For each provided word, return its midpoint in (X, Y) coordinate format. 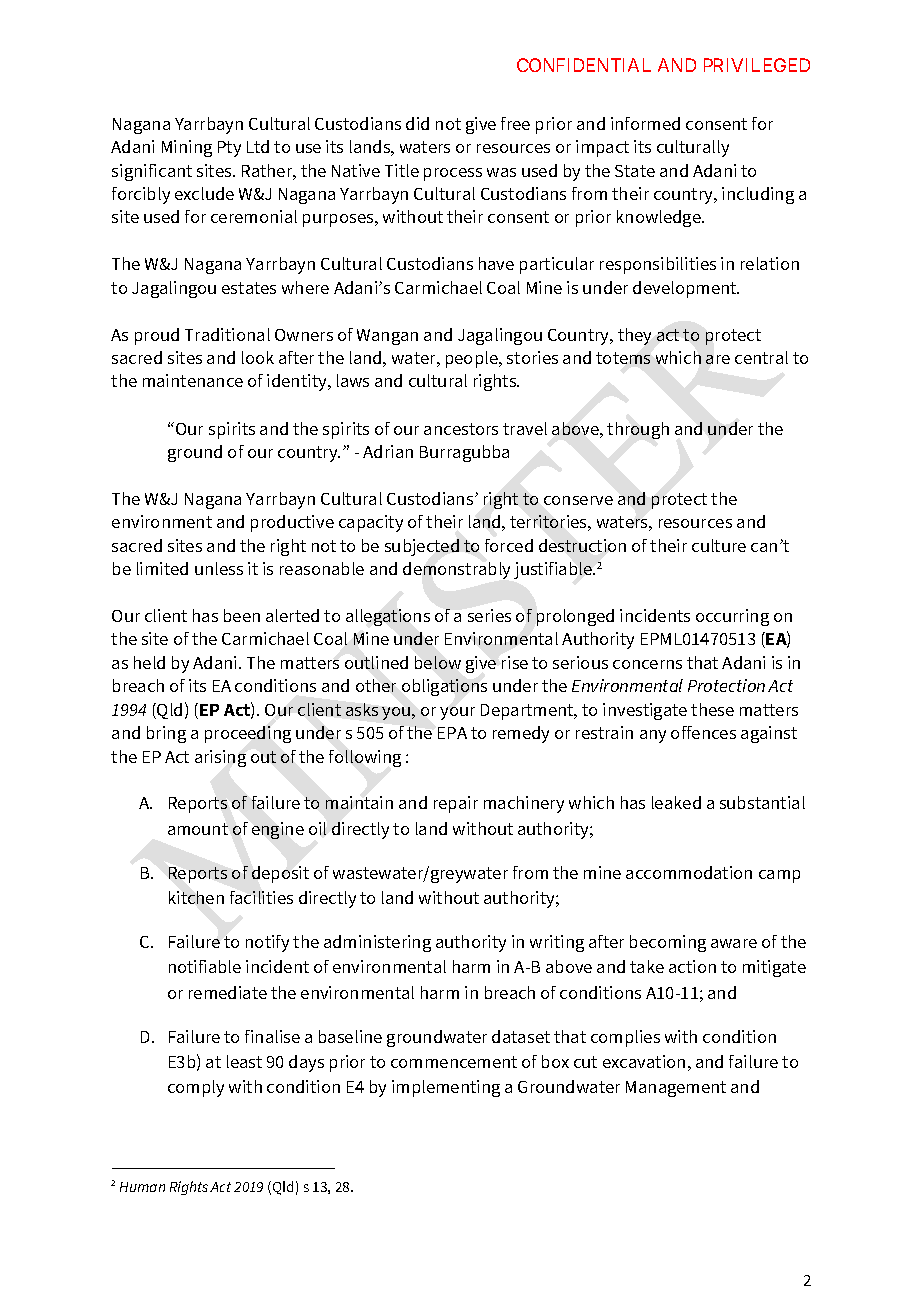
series (489, 615)
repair (456, 804)
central (761, 357)
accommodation (689, 872)
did (417, 123)
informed (645, 123)
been (242, 615)
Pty (229, 149)
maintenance (193, 380)
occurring (732, 617)
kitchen (196, 897)
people (473, 359)
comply (196, 1088)
